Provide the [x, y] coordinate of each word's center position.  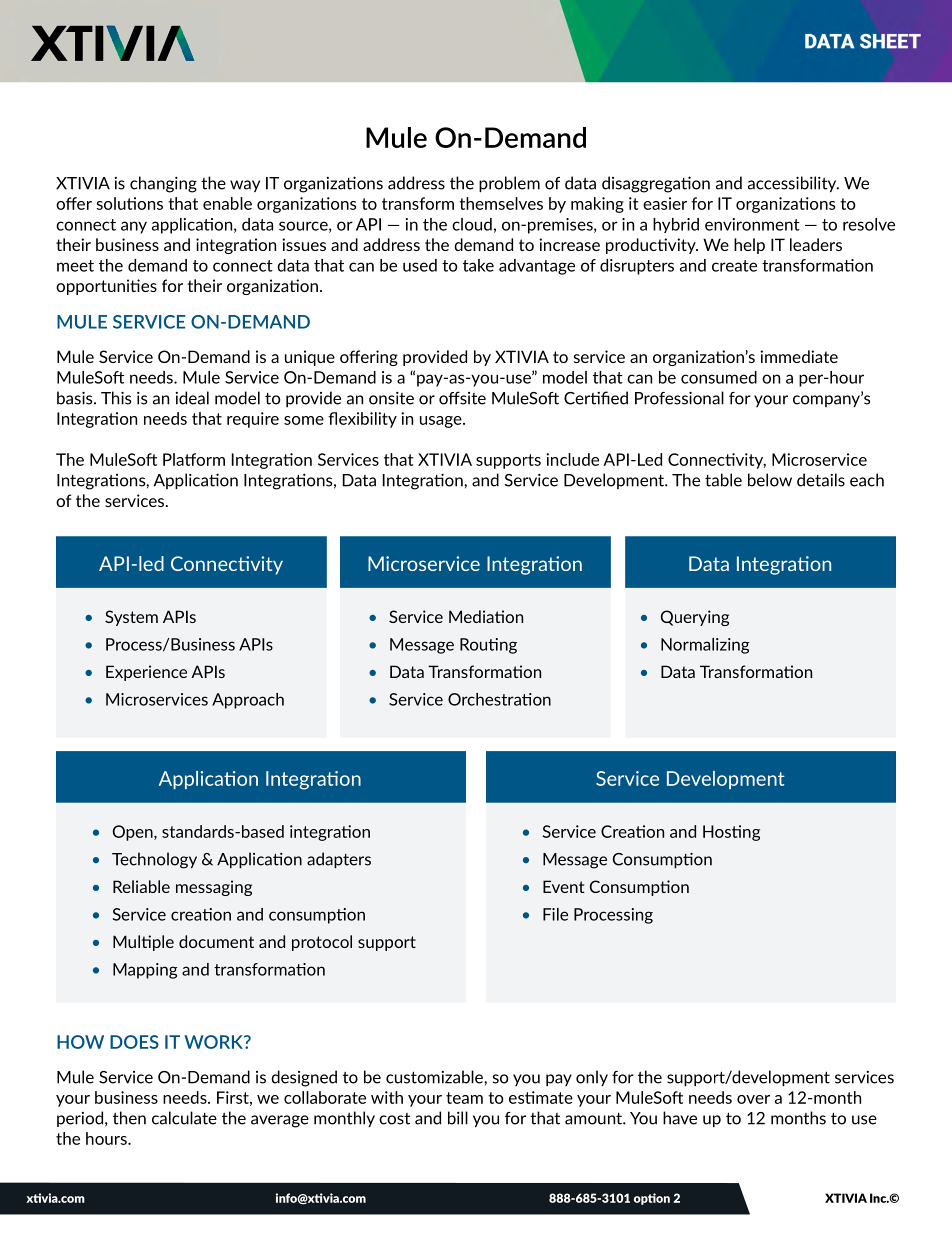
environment [752, 224]
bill [458, 1118]
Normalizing [705, 646]
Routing [488, 646]
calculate [184, 1118]
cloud [472, 224]
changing [163, 184]
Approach [248, 701]
